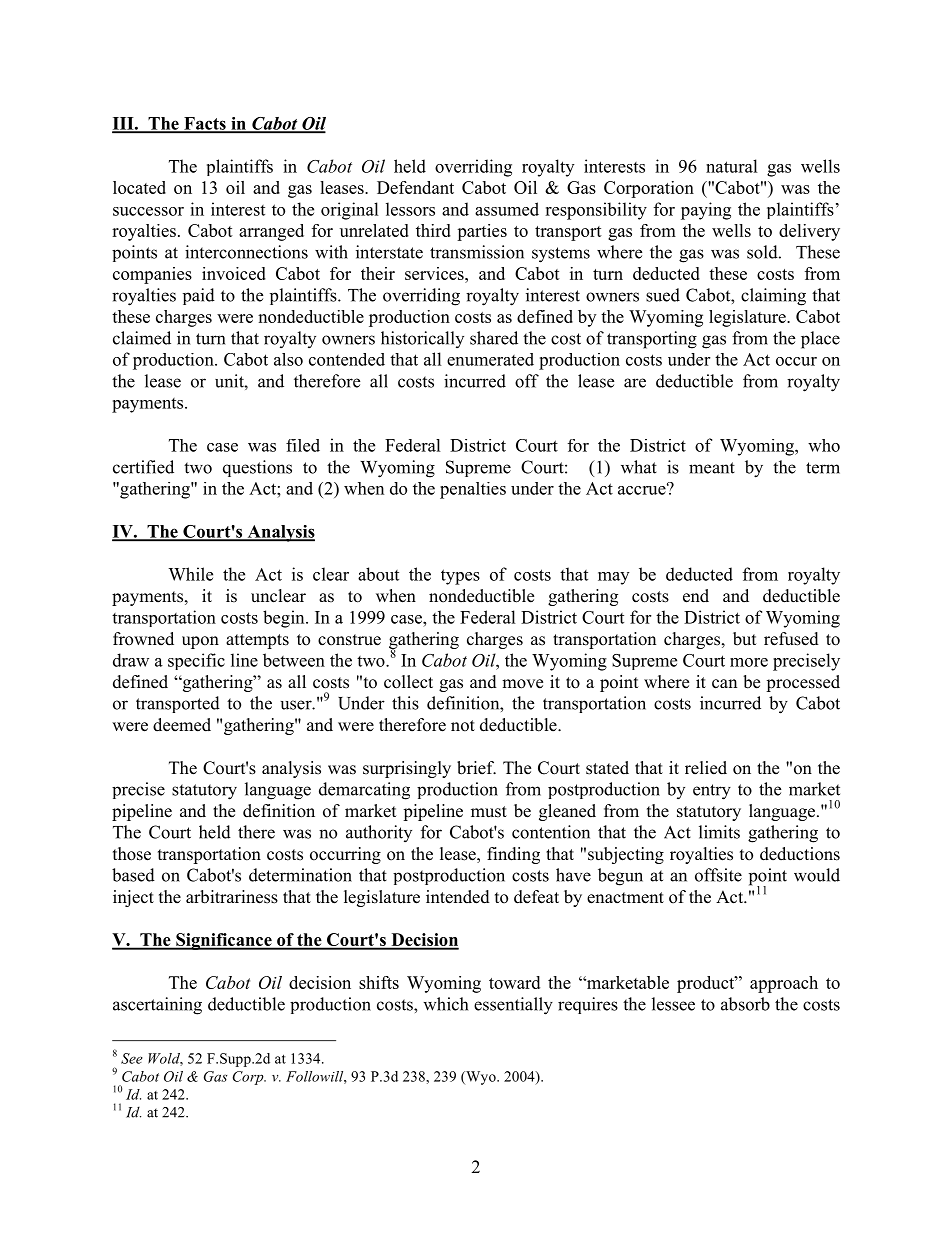 The width and height of the page is (952, 1233). What do you see at coordinates (205, 124) in the page?
I see `Facts` at bounding box center [205, 124].
